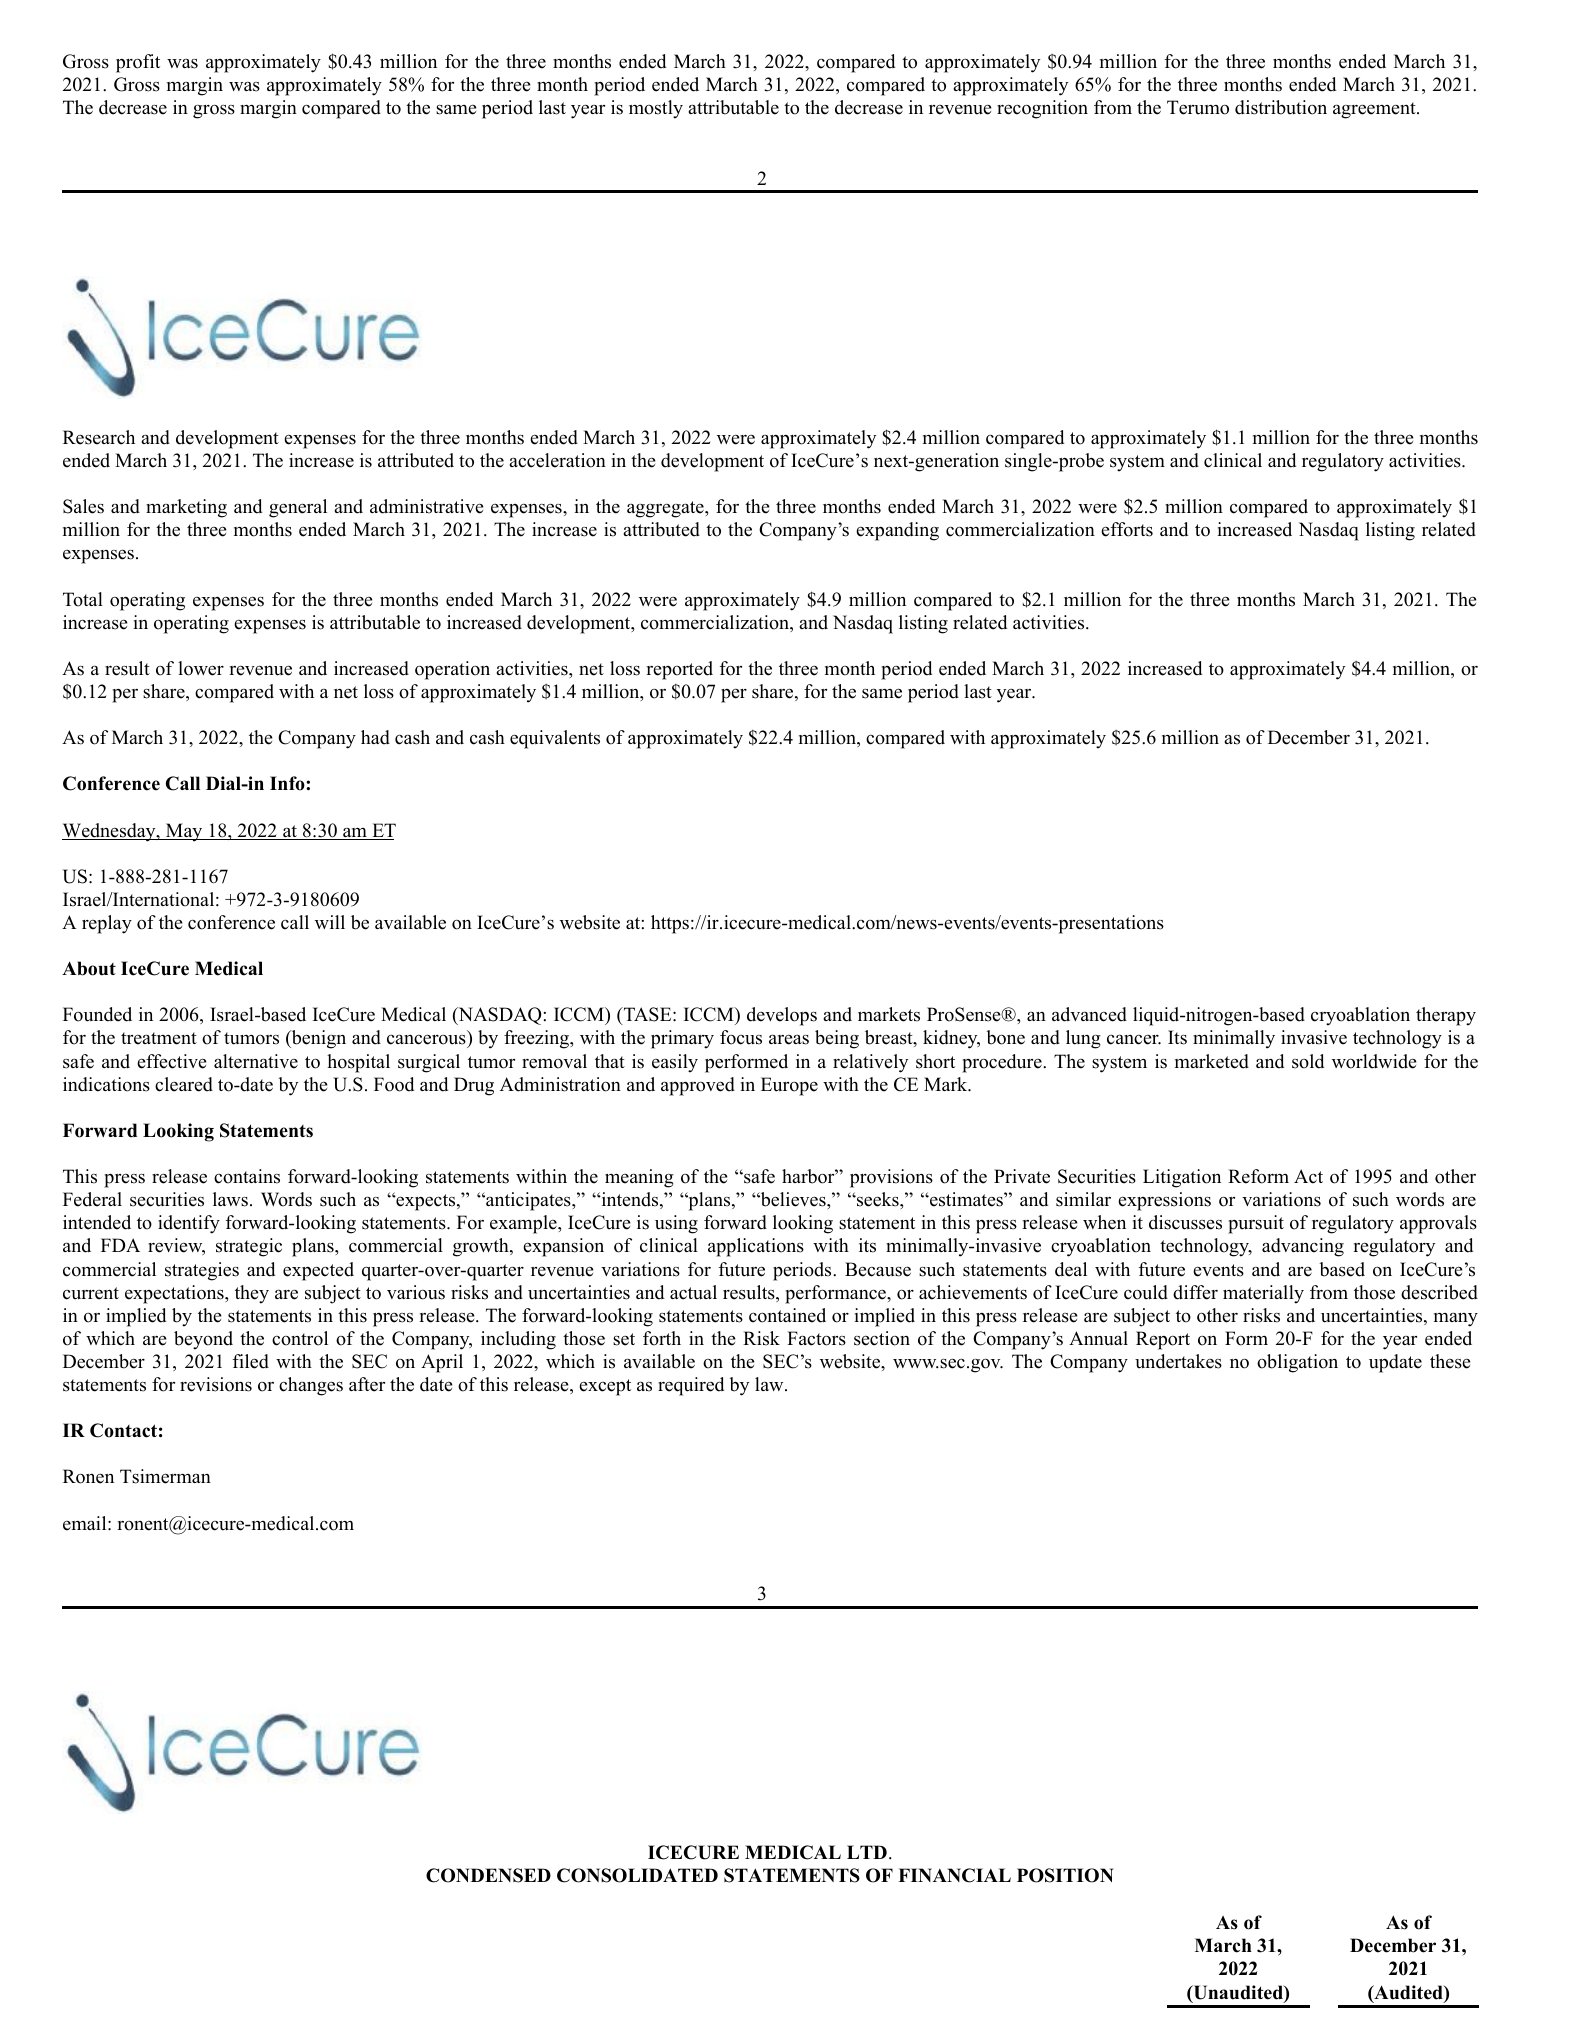  Describe the element at coordinates (656, 109) in the image. I see `mostly` at that location.
